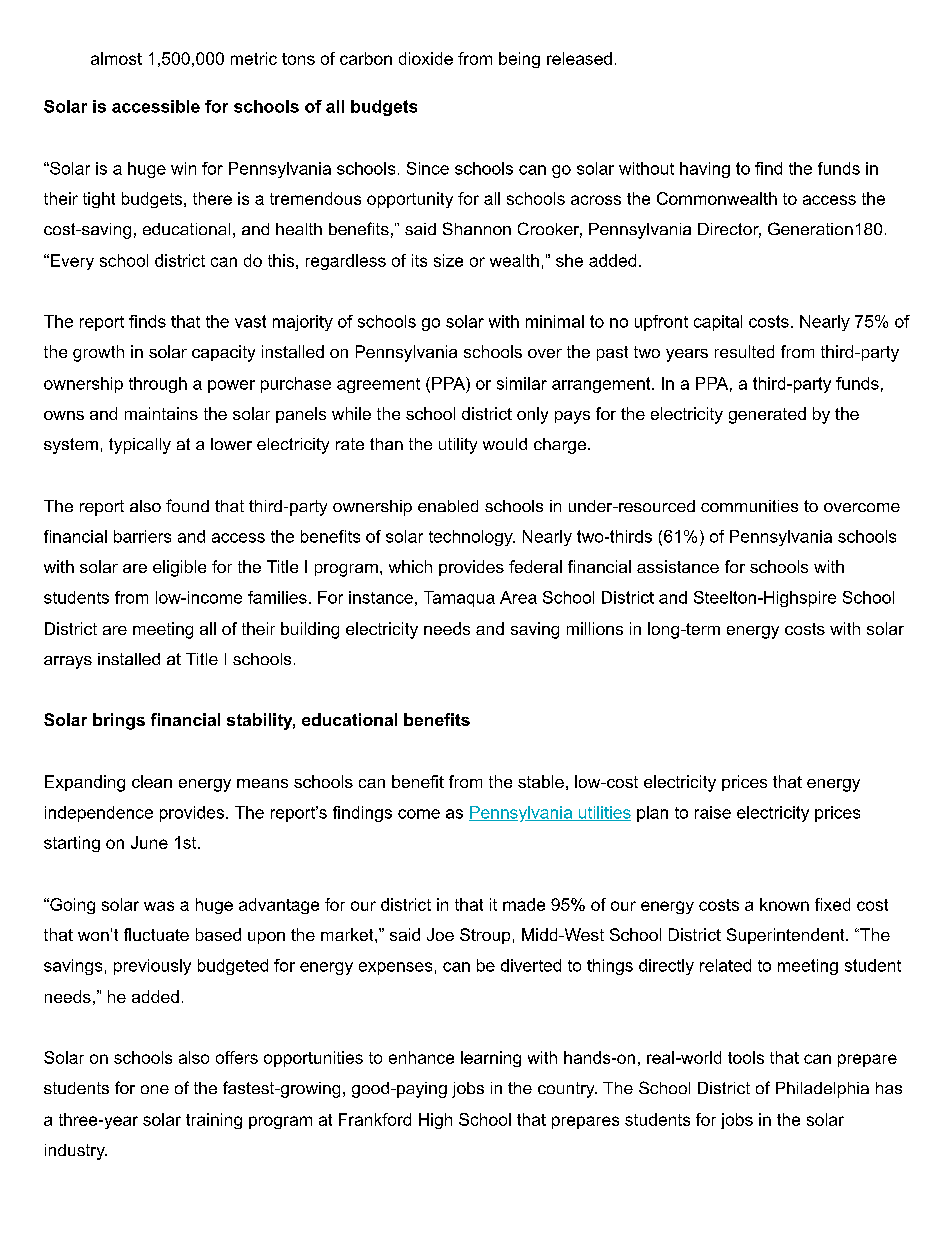  I want to click on Tamaqua, so click(459, 599).
